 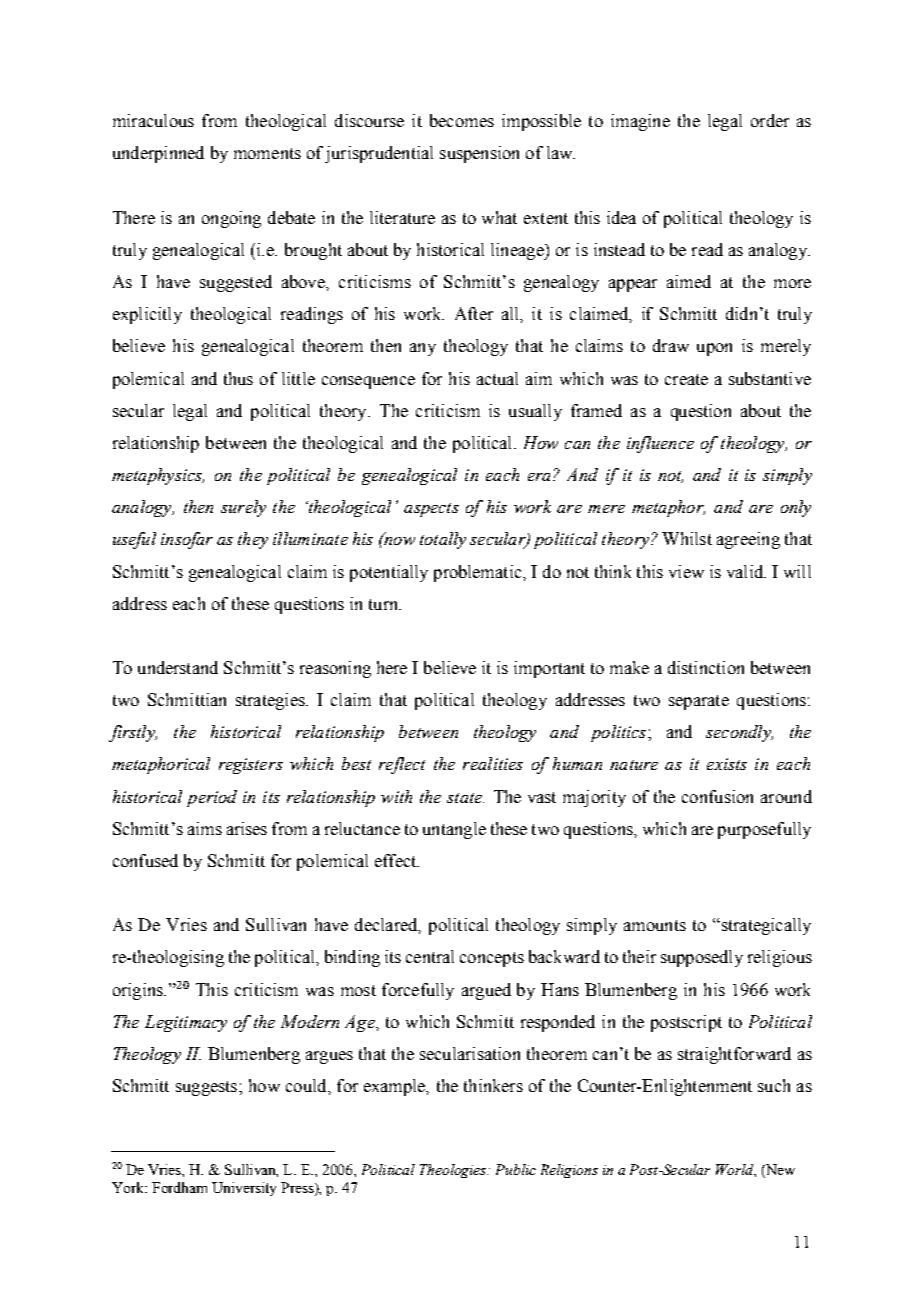 I want to click on untangle, so click(x=454, y=830).
